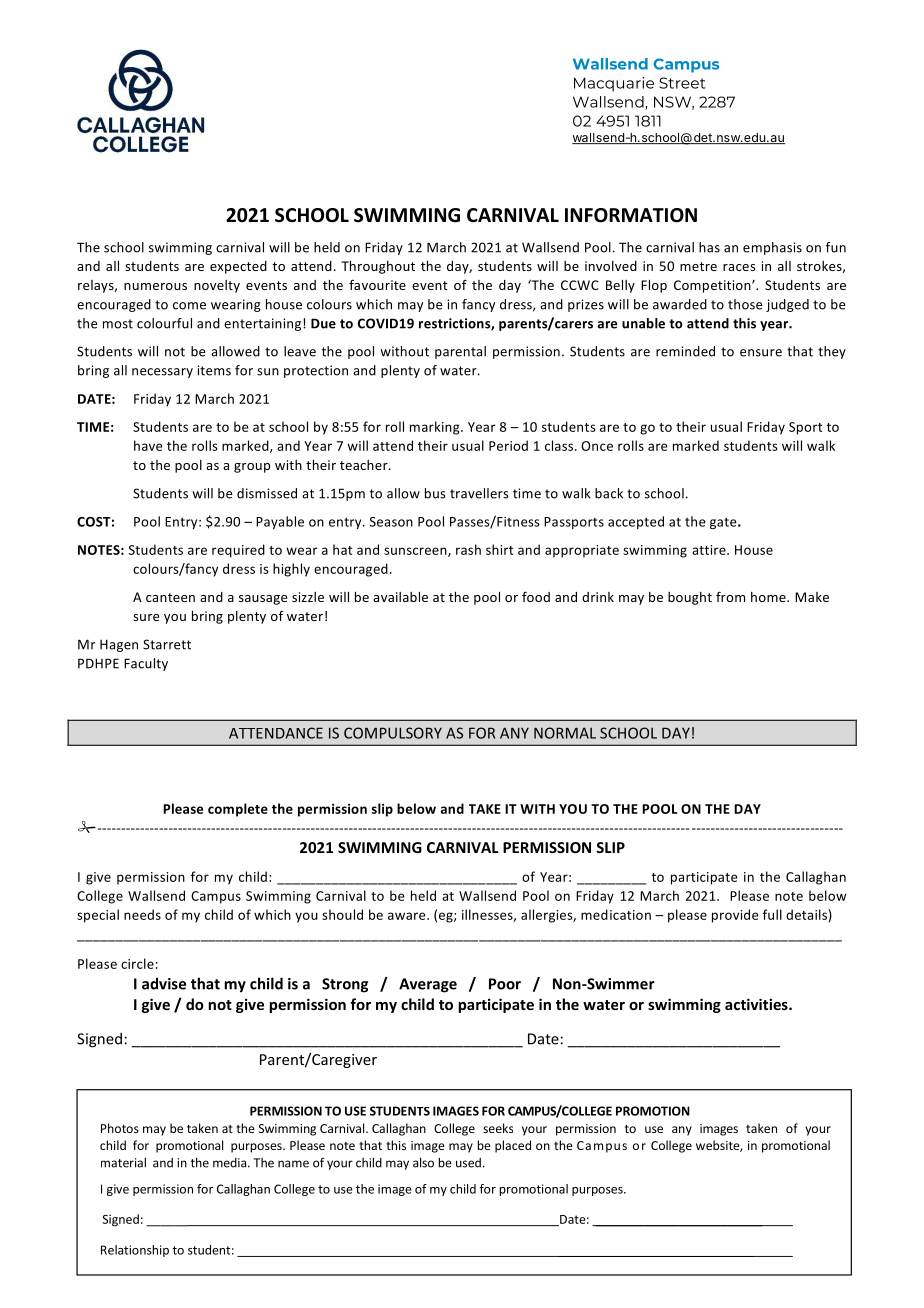  I want to click on expected, so click(238, 267).
